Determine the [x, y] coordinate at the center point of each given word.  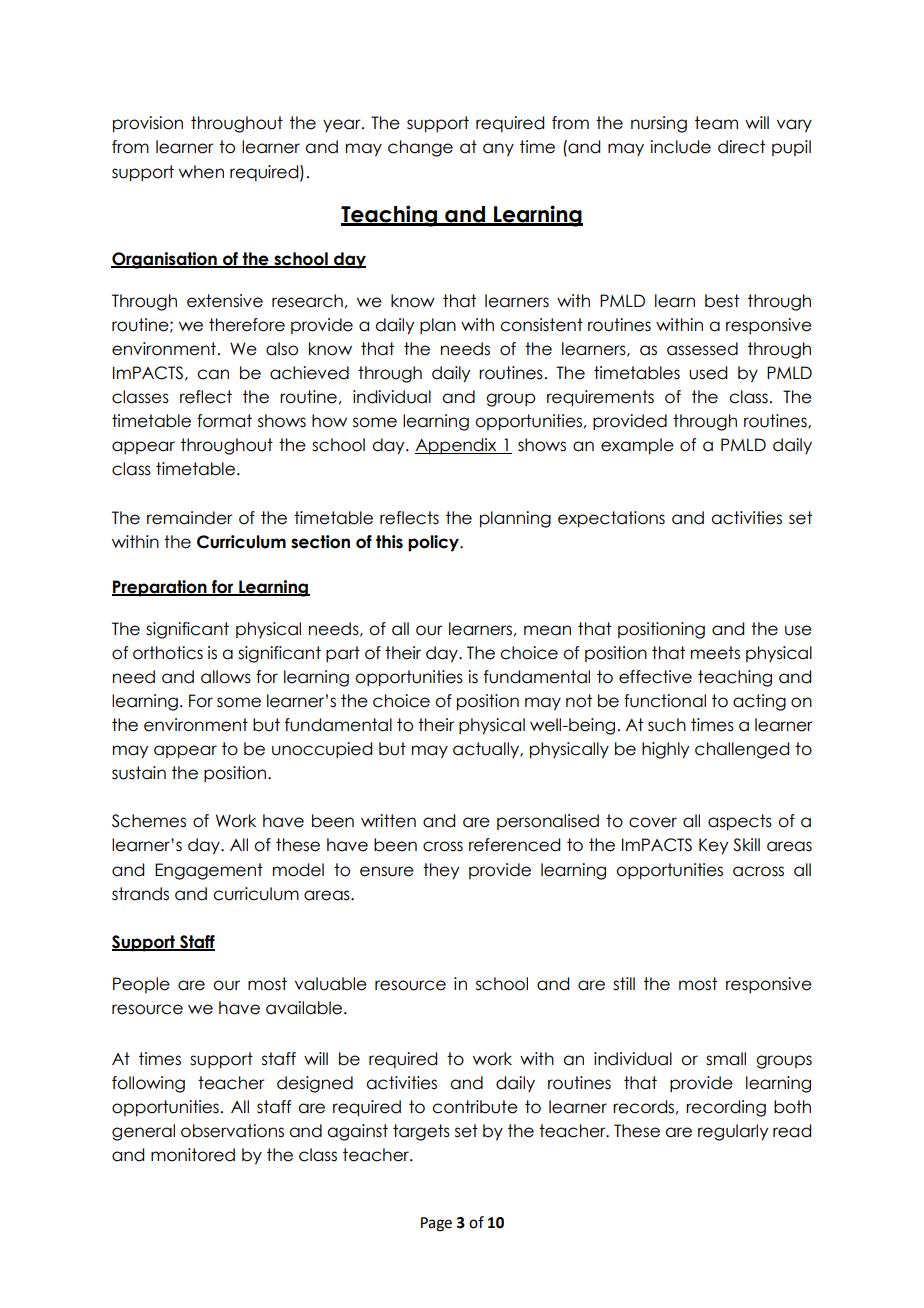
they [441, 871]
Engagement [209, 871]
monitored [193, 1155]
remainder [190, 518]
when [201, 172]
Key [713, 846]
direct [741, 147]
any [498, 150]
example [637, 446]
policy [434, 543]
